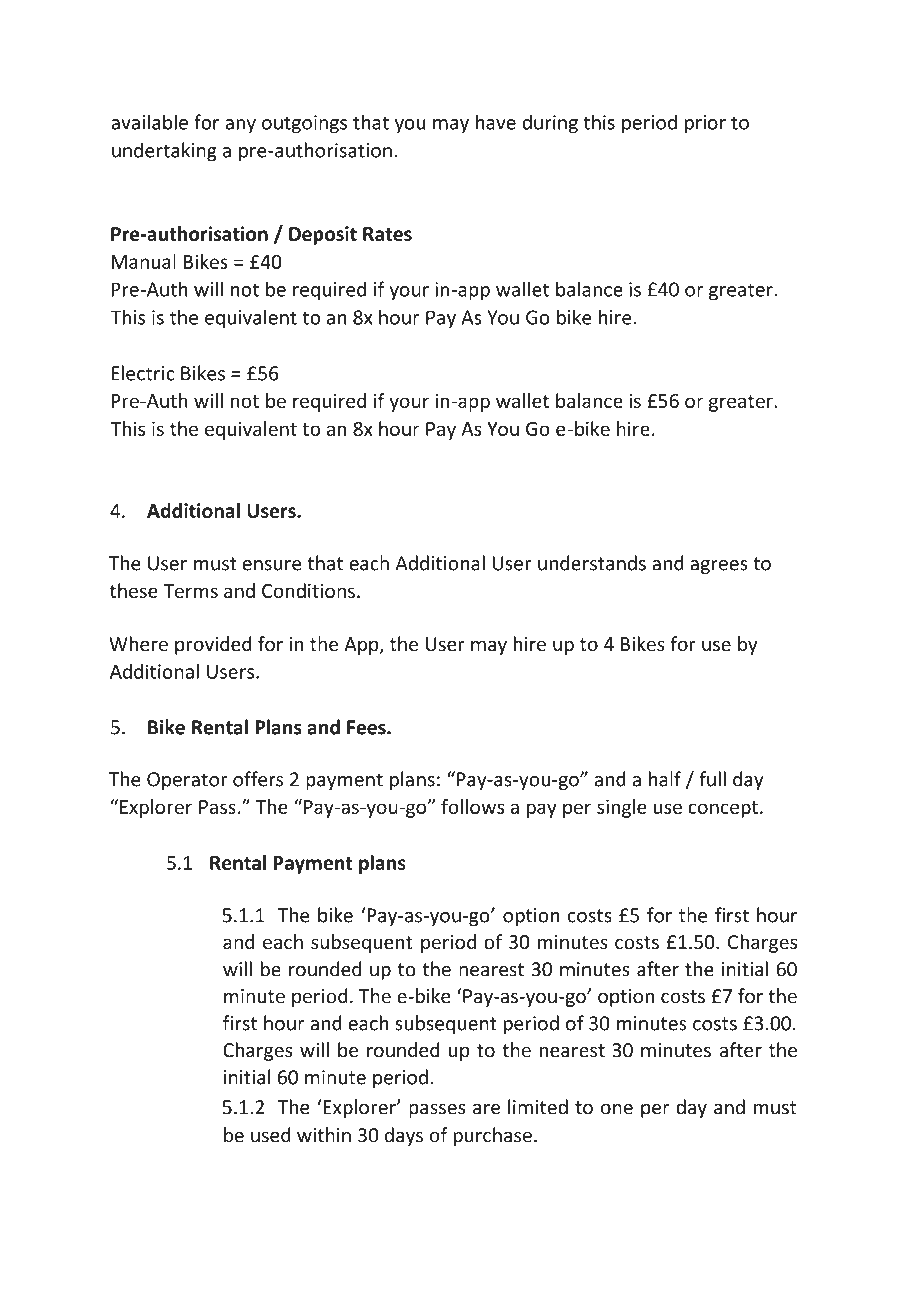 The height and width of the screenshot is (1308, 924). What do you see at coordinates (496, 122) in the screenshot?
I see `have` at bounding box center [496, 122].
